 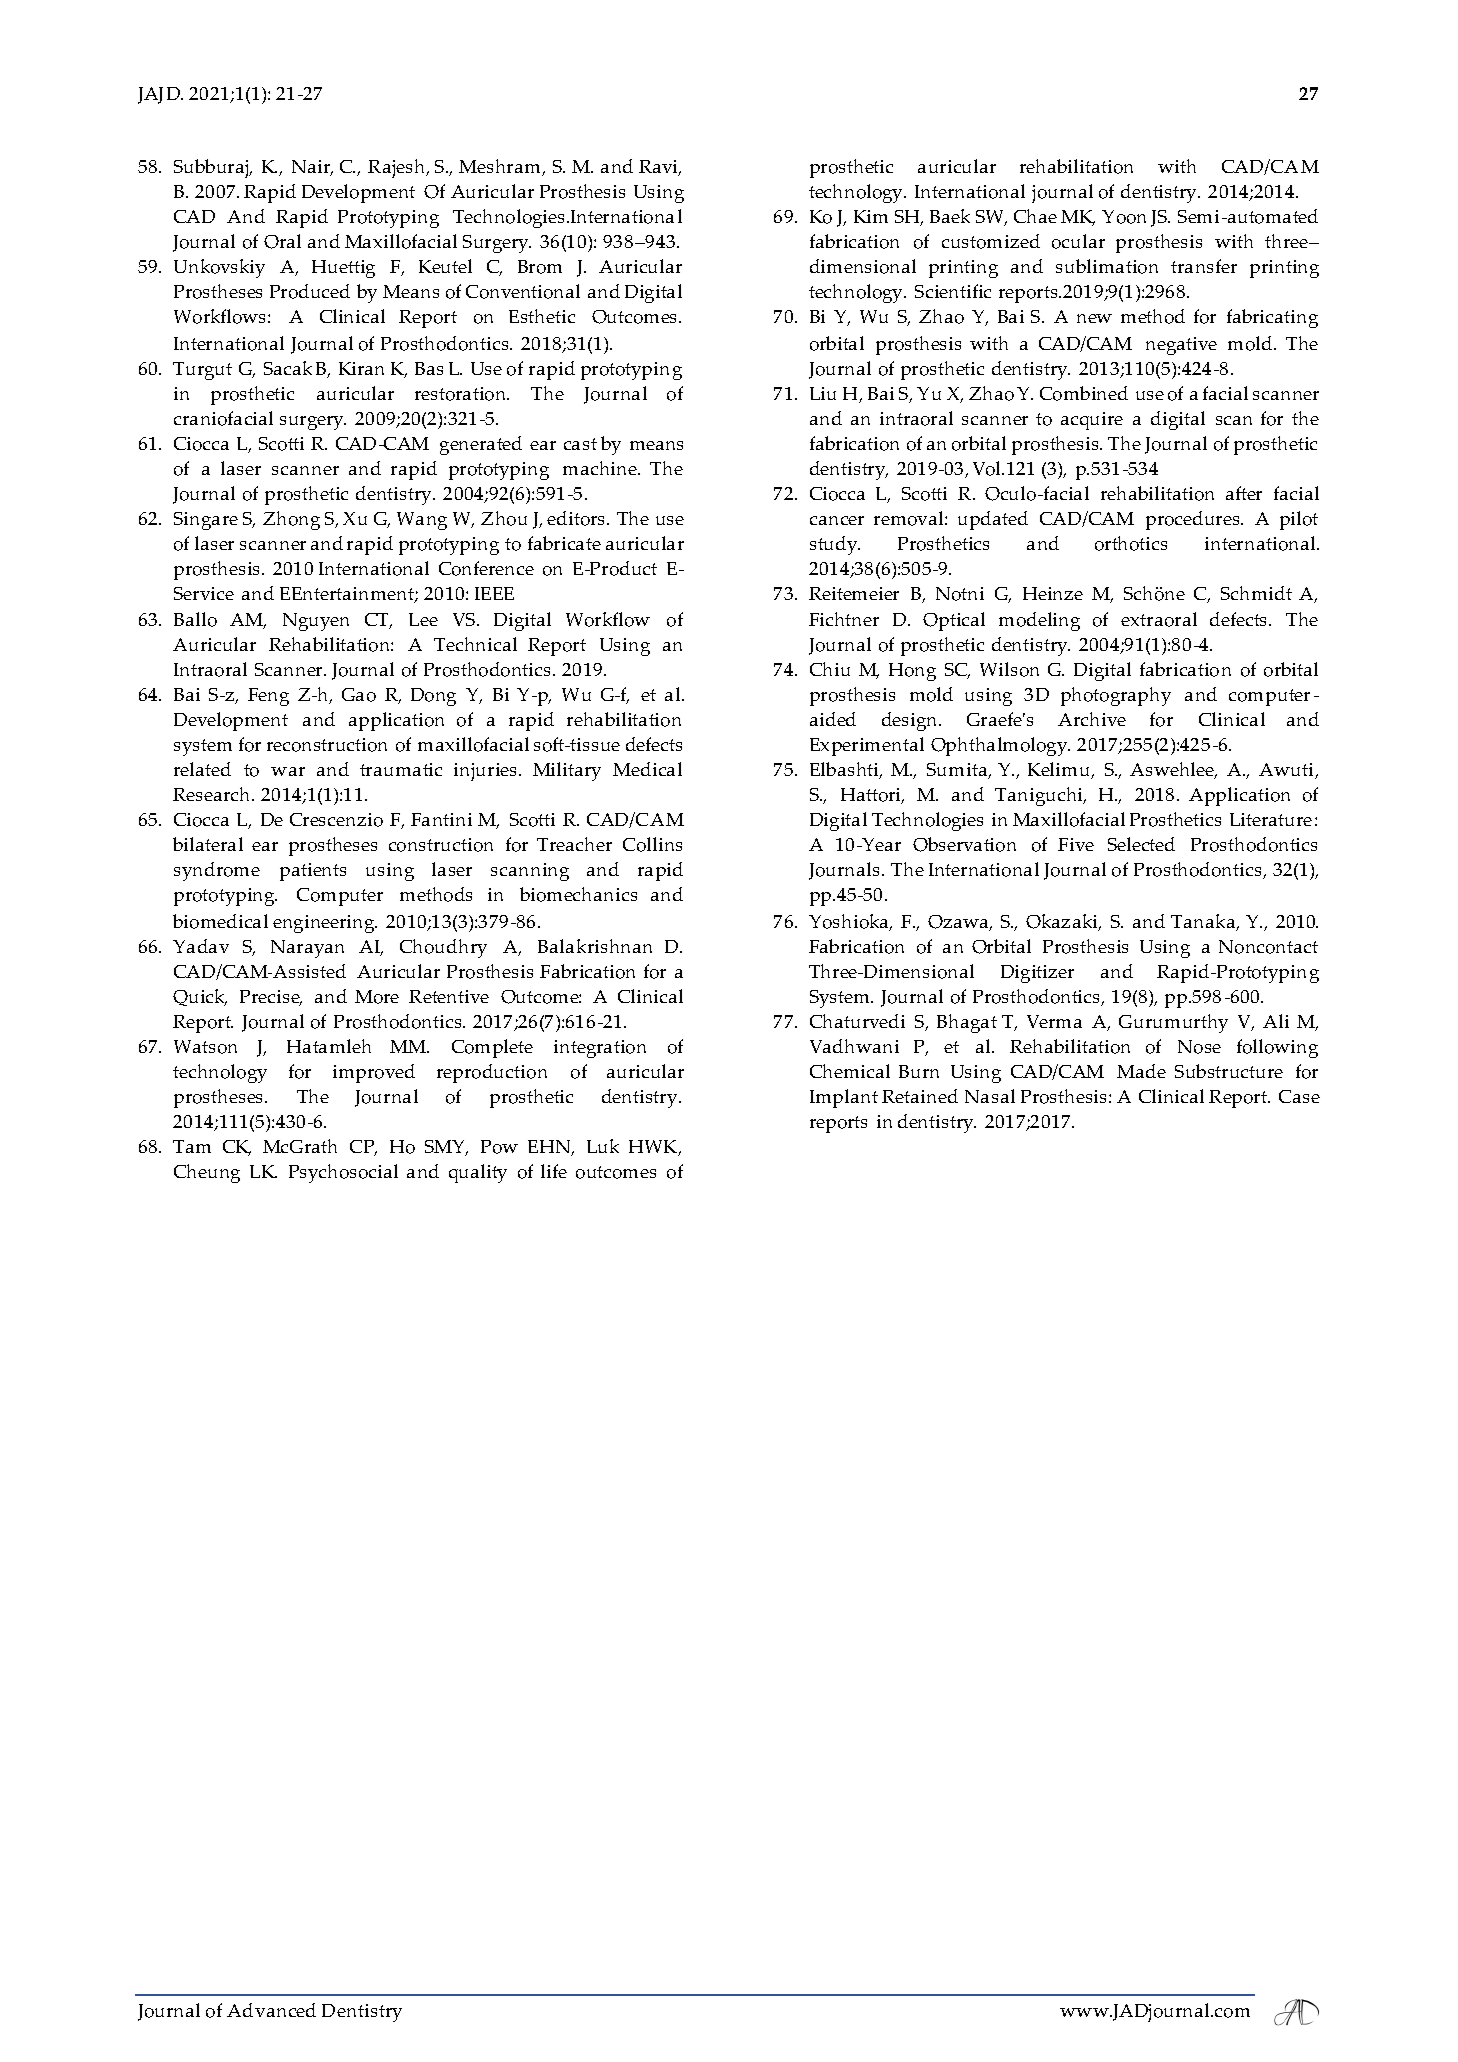 What do you see at coordinates (343, 1173) in the screenshot?
I see `Psychosocial` at bounding box center [343, 1173].
